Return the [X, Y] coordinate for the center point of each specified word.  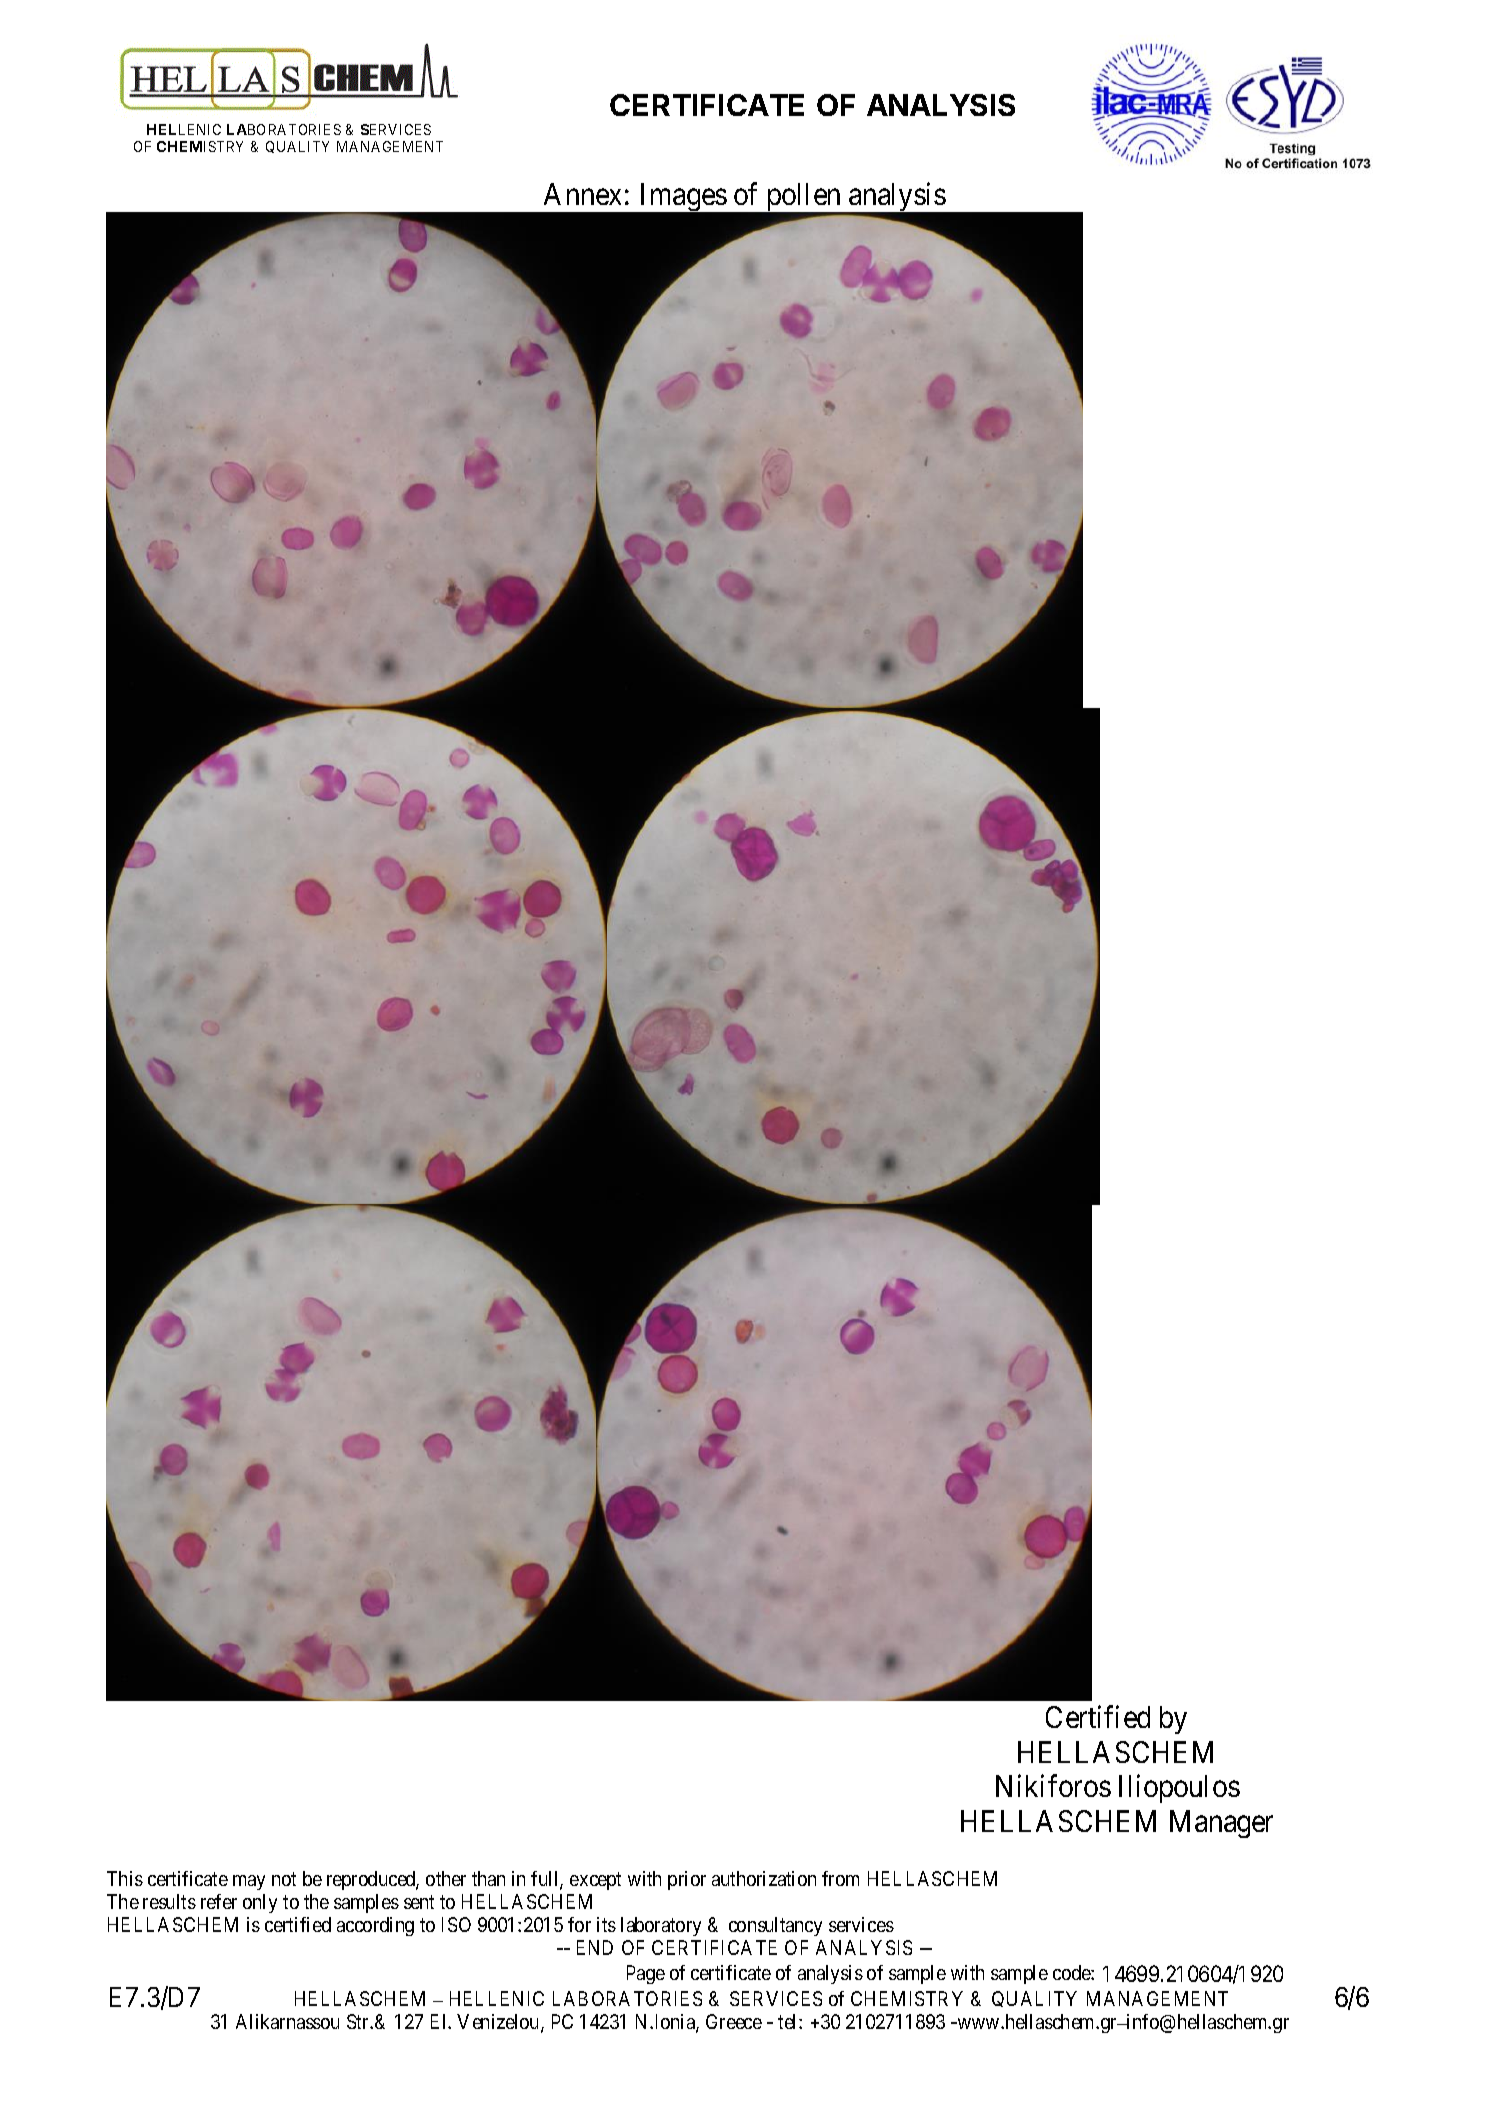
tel [789, 2021]
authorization [764, 1878]
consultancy [775, 1926]
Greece [734, 2021]
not [284, 1879]
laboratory [661, 1926]
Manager [1221, 1824]
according [375, 1926]
